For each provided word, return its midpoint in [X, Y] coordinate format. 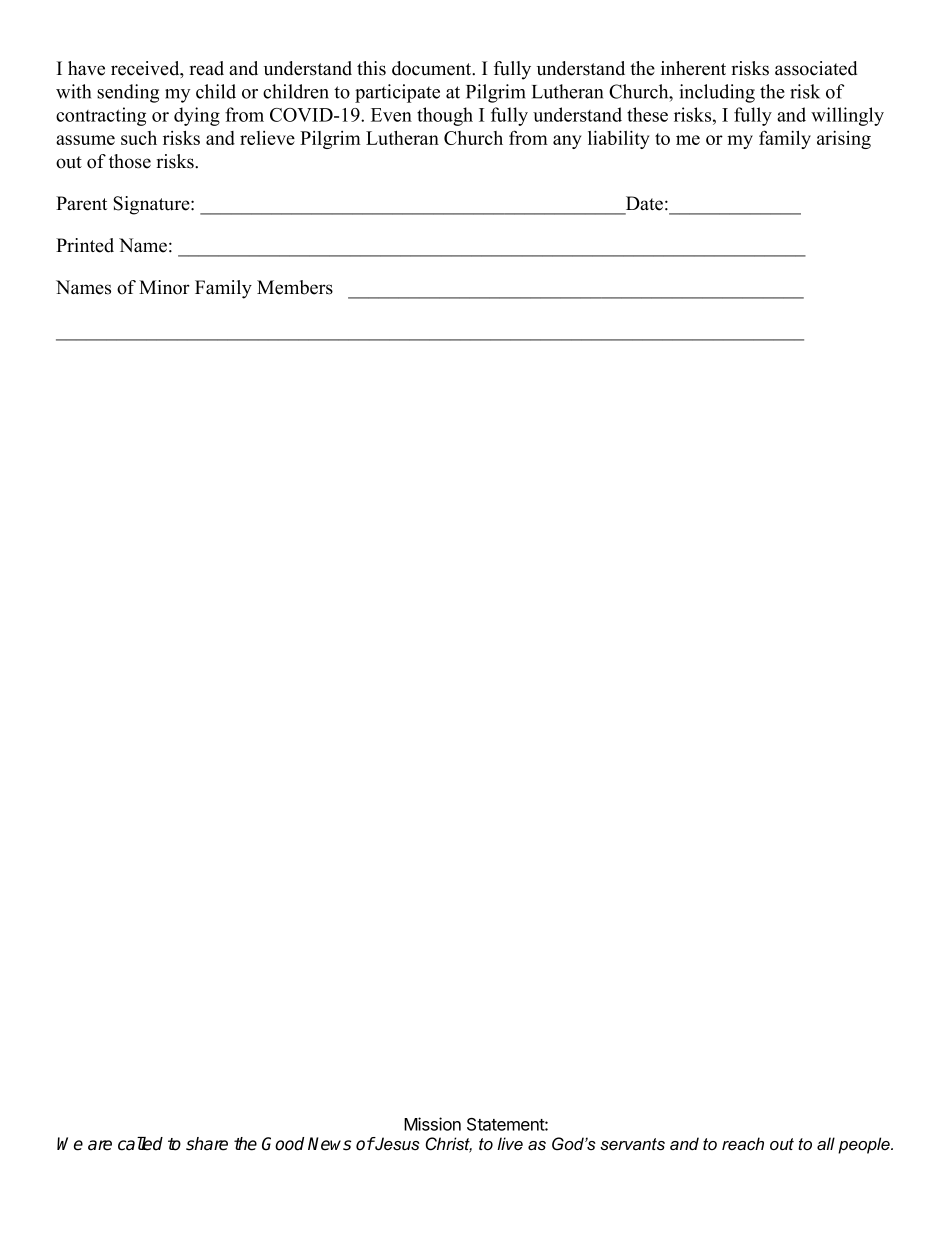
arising [844, 139]
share [207, 1144]
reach [743, 1143]
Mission [432, 1124]
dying [197, 116]
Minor [164, 287]
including [717, 93]
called [140, 1144]
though [445, 116]
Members [295, 287]
